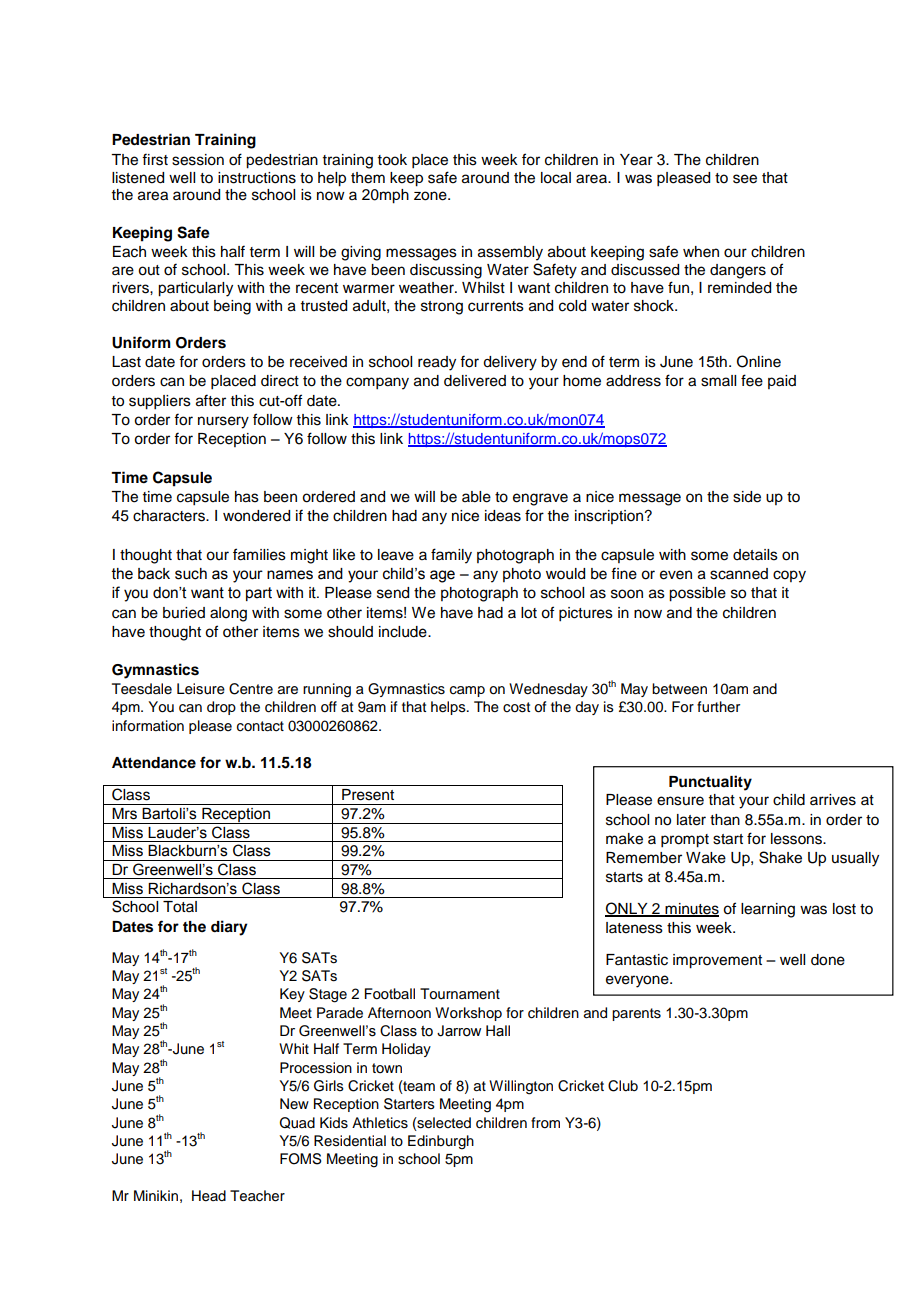  Describe the element at coordinates (198, 160) in the screenshot. I see `session` at that location.
